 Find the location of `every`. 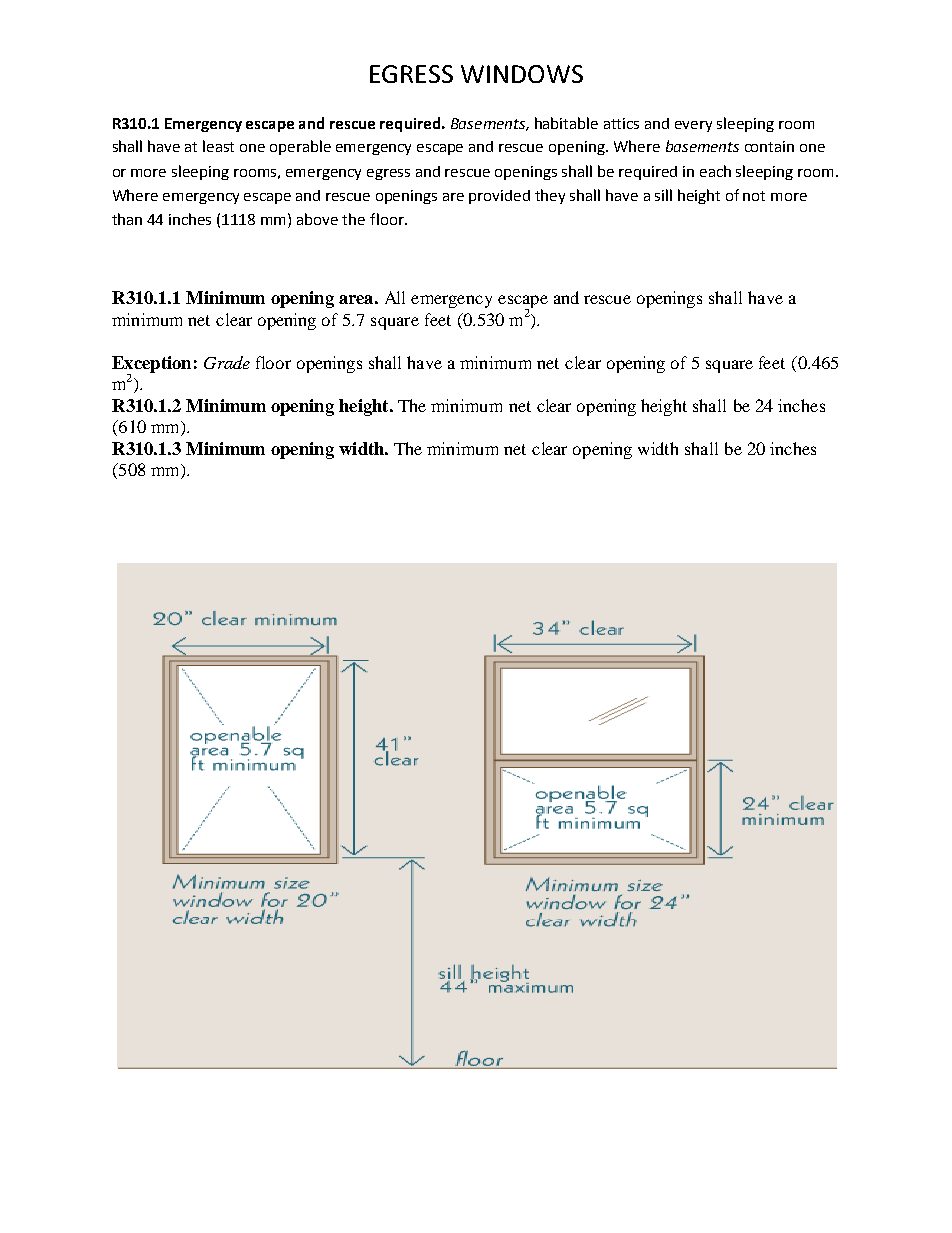

every is located at coordinates (693, 126).
